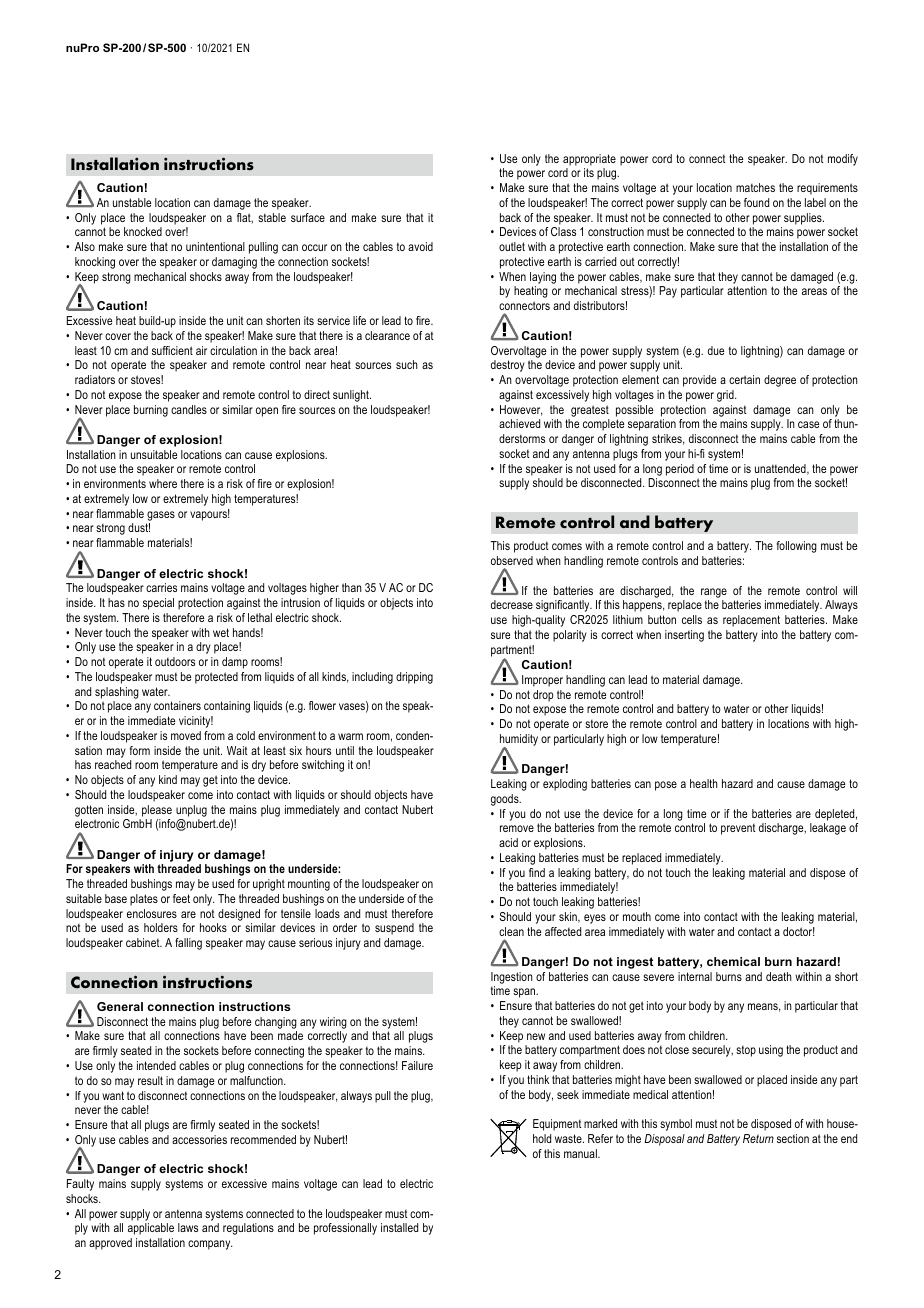  I want to click on laws, so click(188, 1227).
